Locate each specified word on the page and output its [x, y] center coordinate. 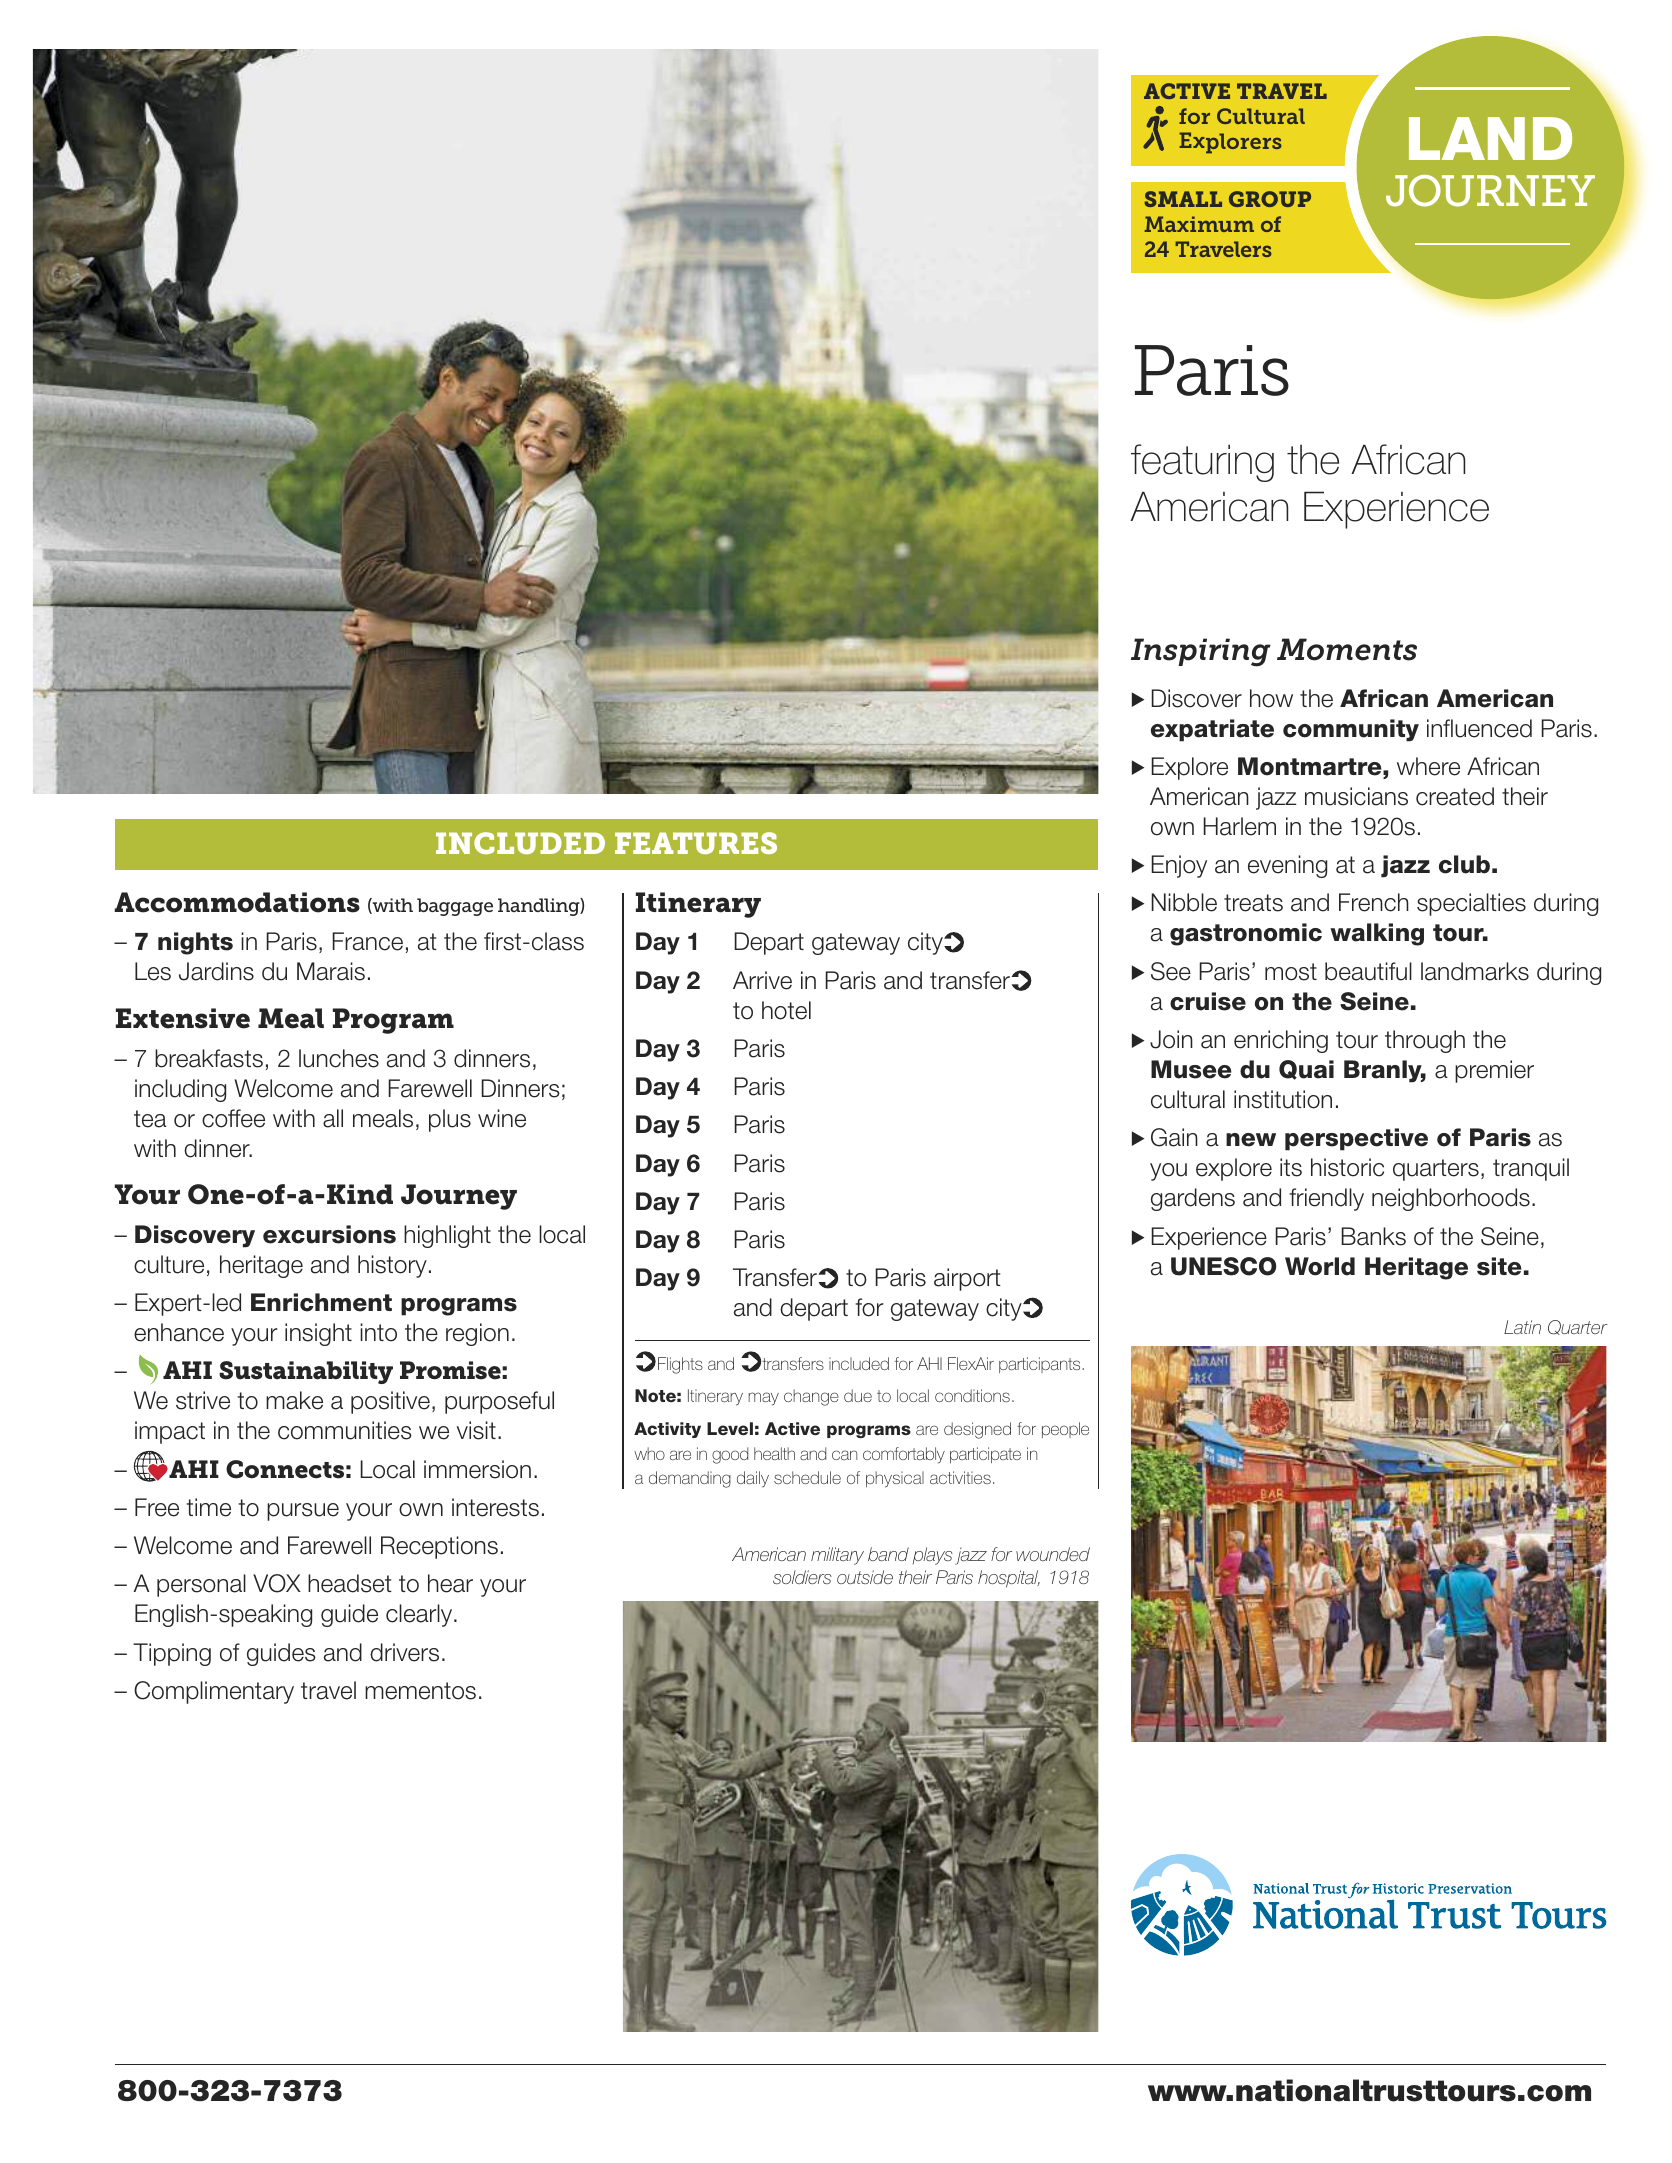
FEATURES [696, 843]
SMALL [1183, 199]
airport [967, 1279]
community [1351, 730]
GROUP [1270, 199]
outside [865, 1577]
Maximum [1199, 224]
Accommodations [237, 902]
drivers [404, 1652]
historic [1347, 1167]
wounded [1053, 1554]
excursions [329, 1234]
